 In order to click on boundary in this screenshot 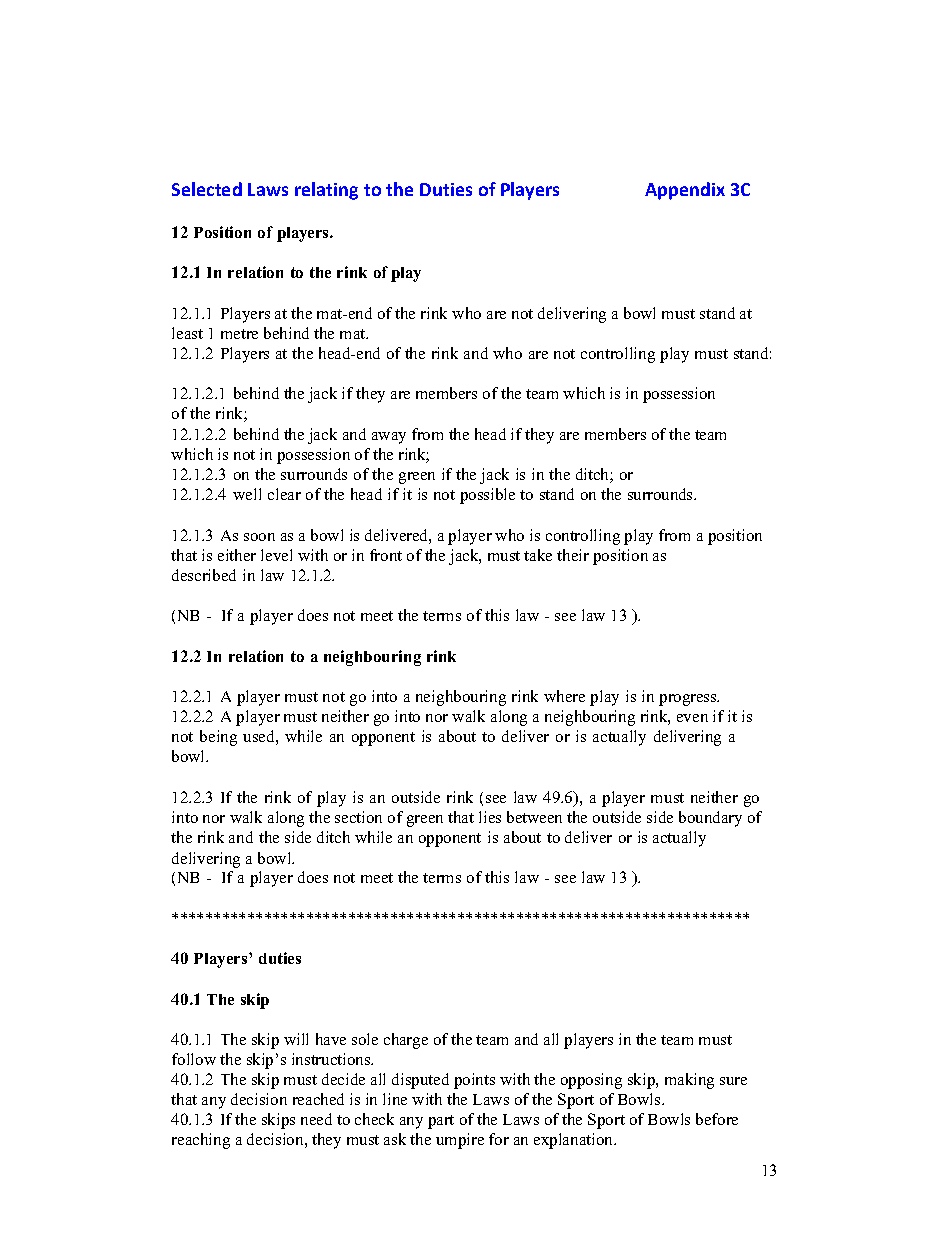, I will do `click(710, 819)`.
